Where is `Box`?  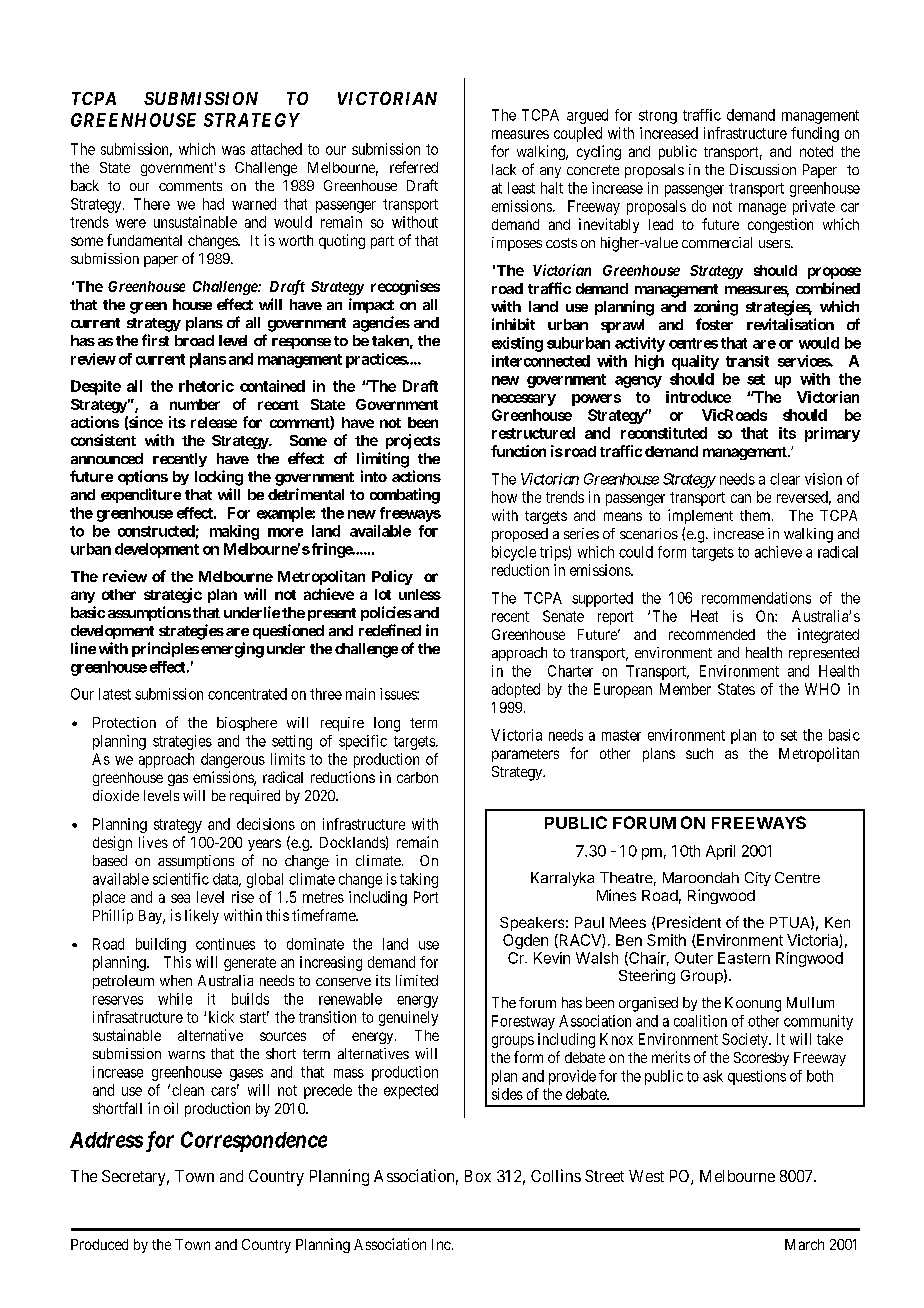
Box is located at coordinates (478, 1176).
